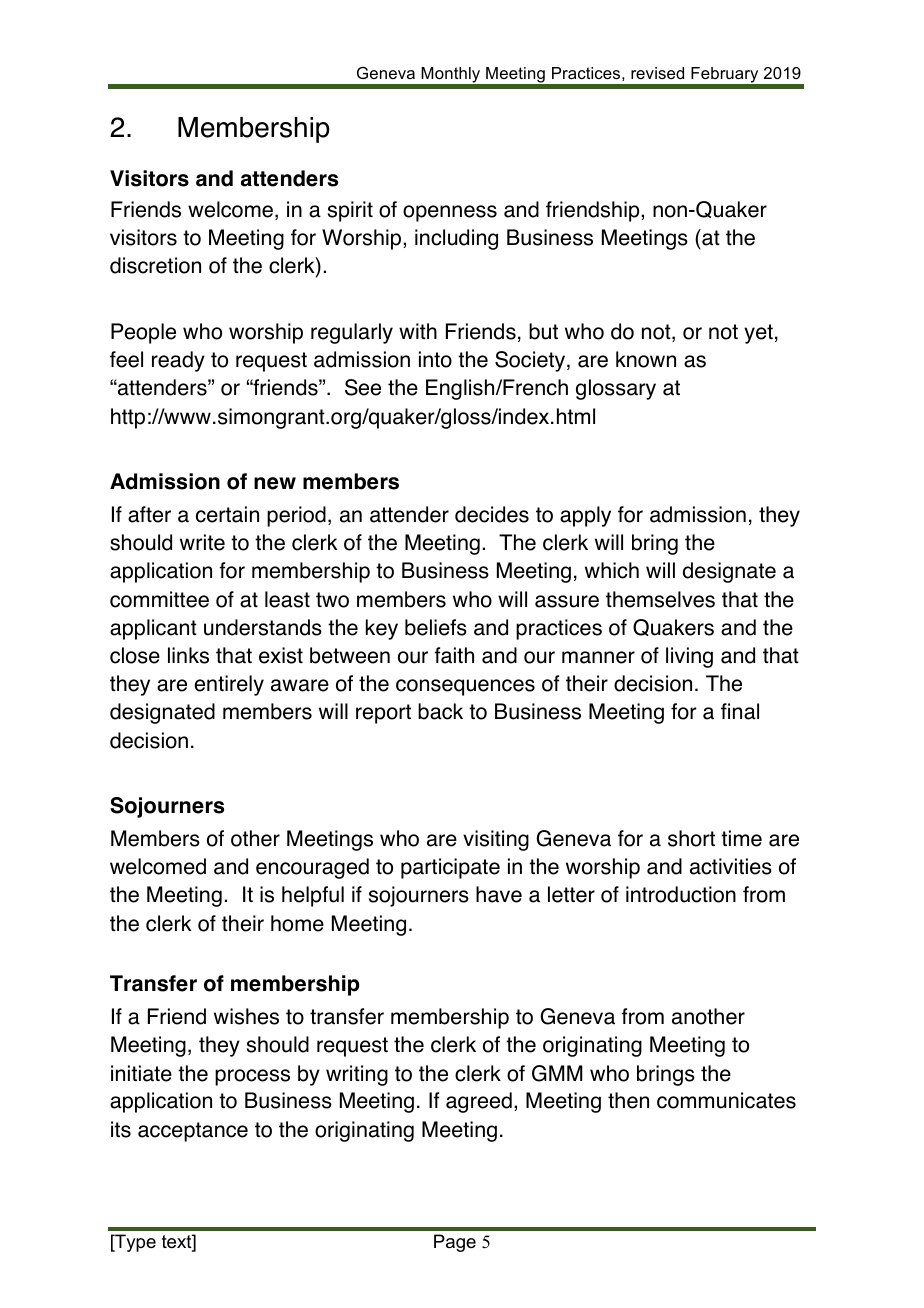  I want to click on faith, so click(454, 655).
